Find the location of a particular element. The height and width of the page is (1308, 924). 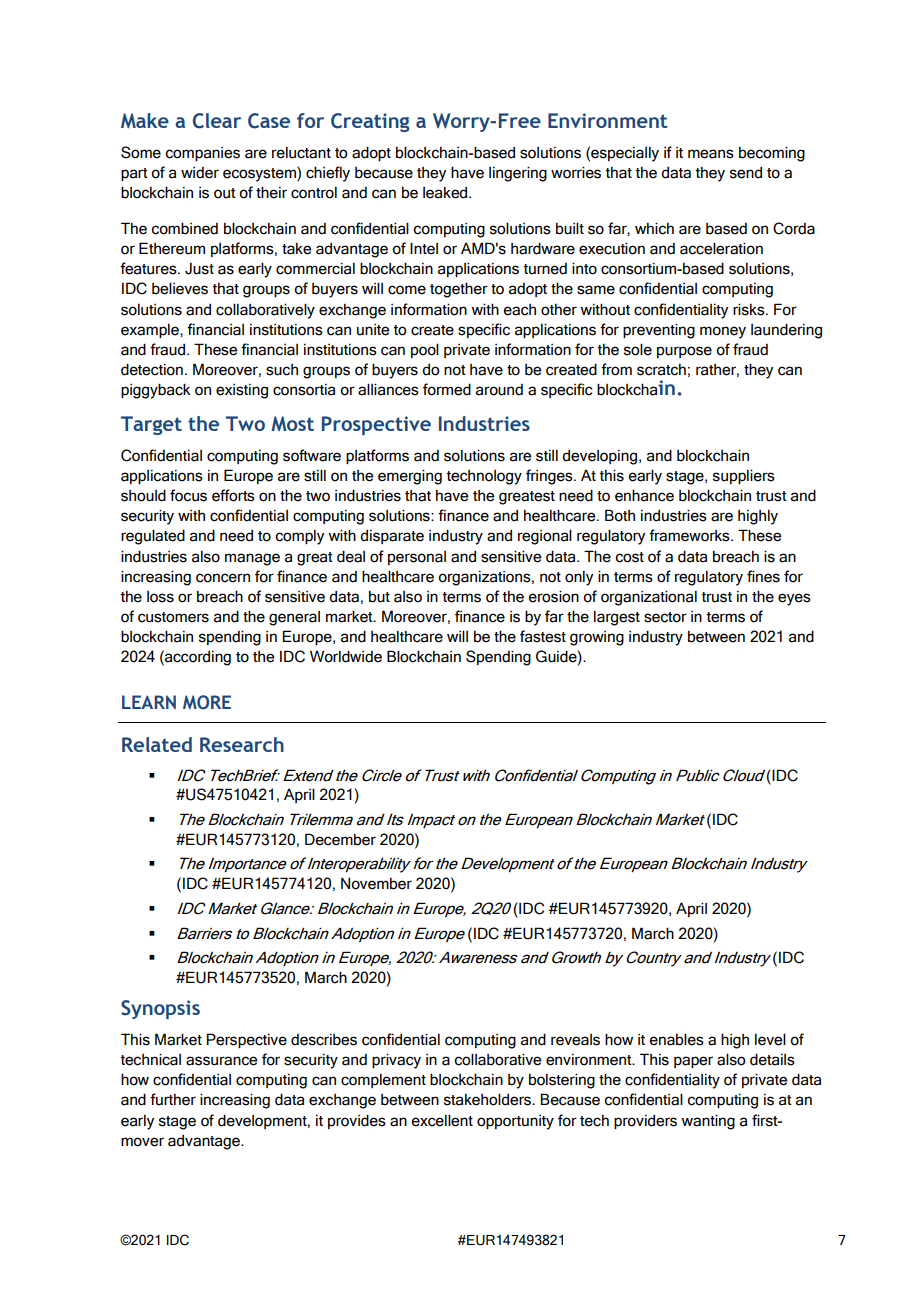

leaked is located at coordinates (446, 193).
